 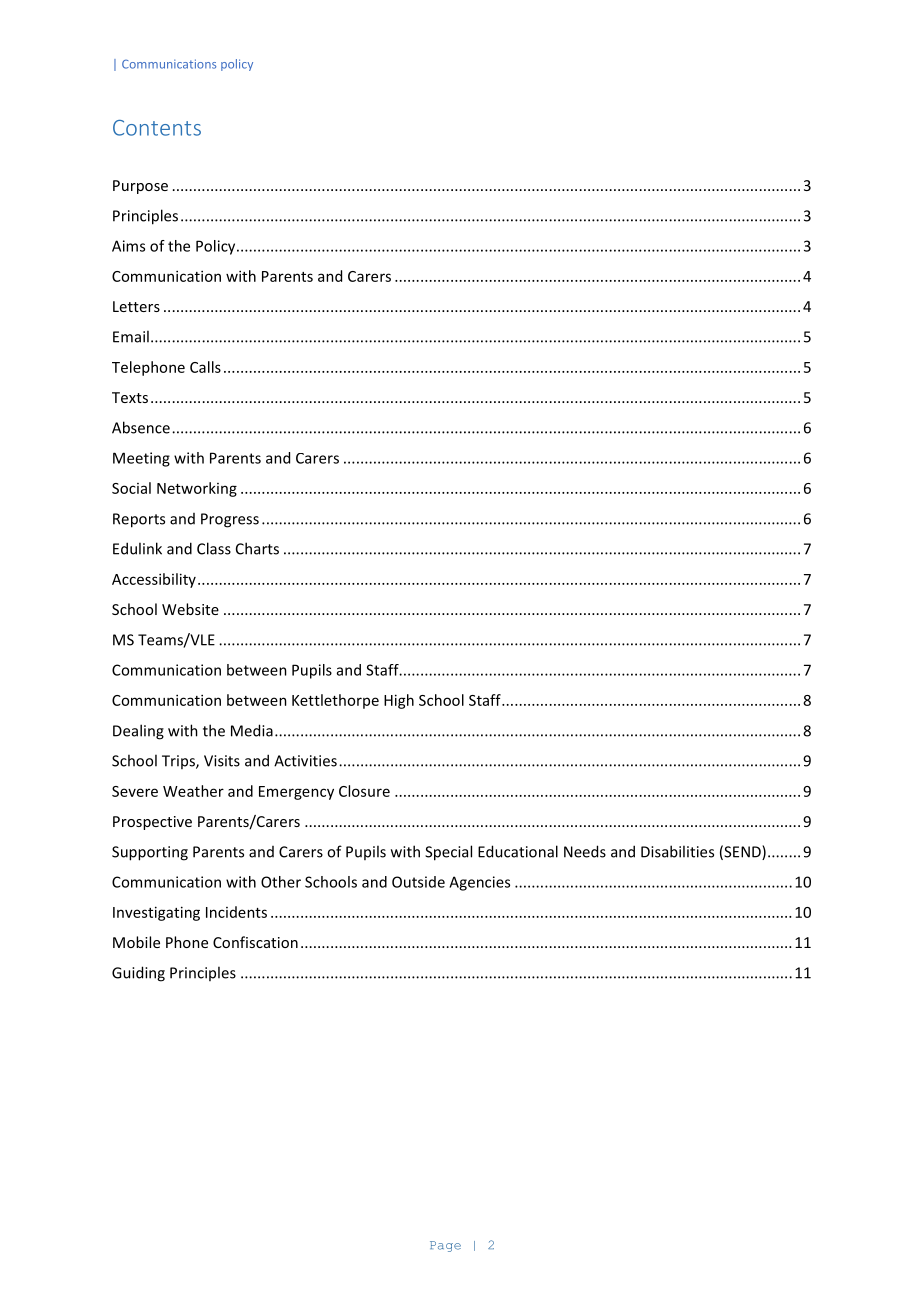 I want to click on Guiding, so click(x=138, y=974).
